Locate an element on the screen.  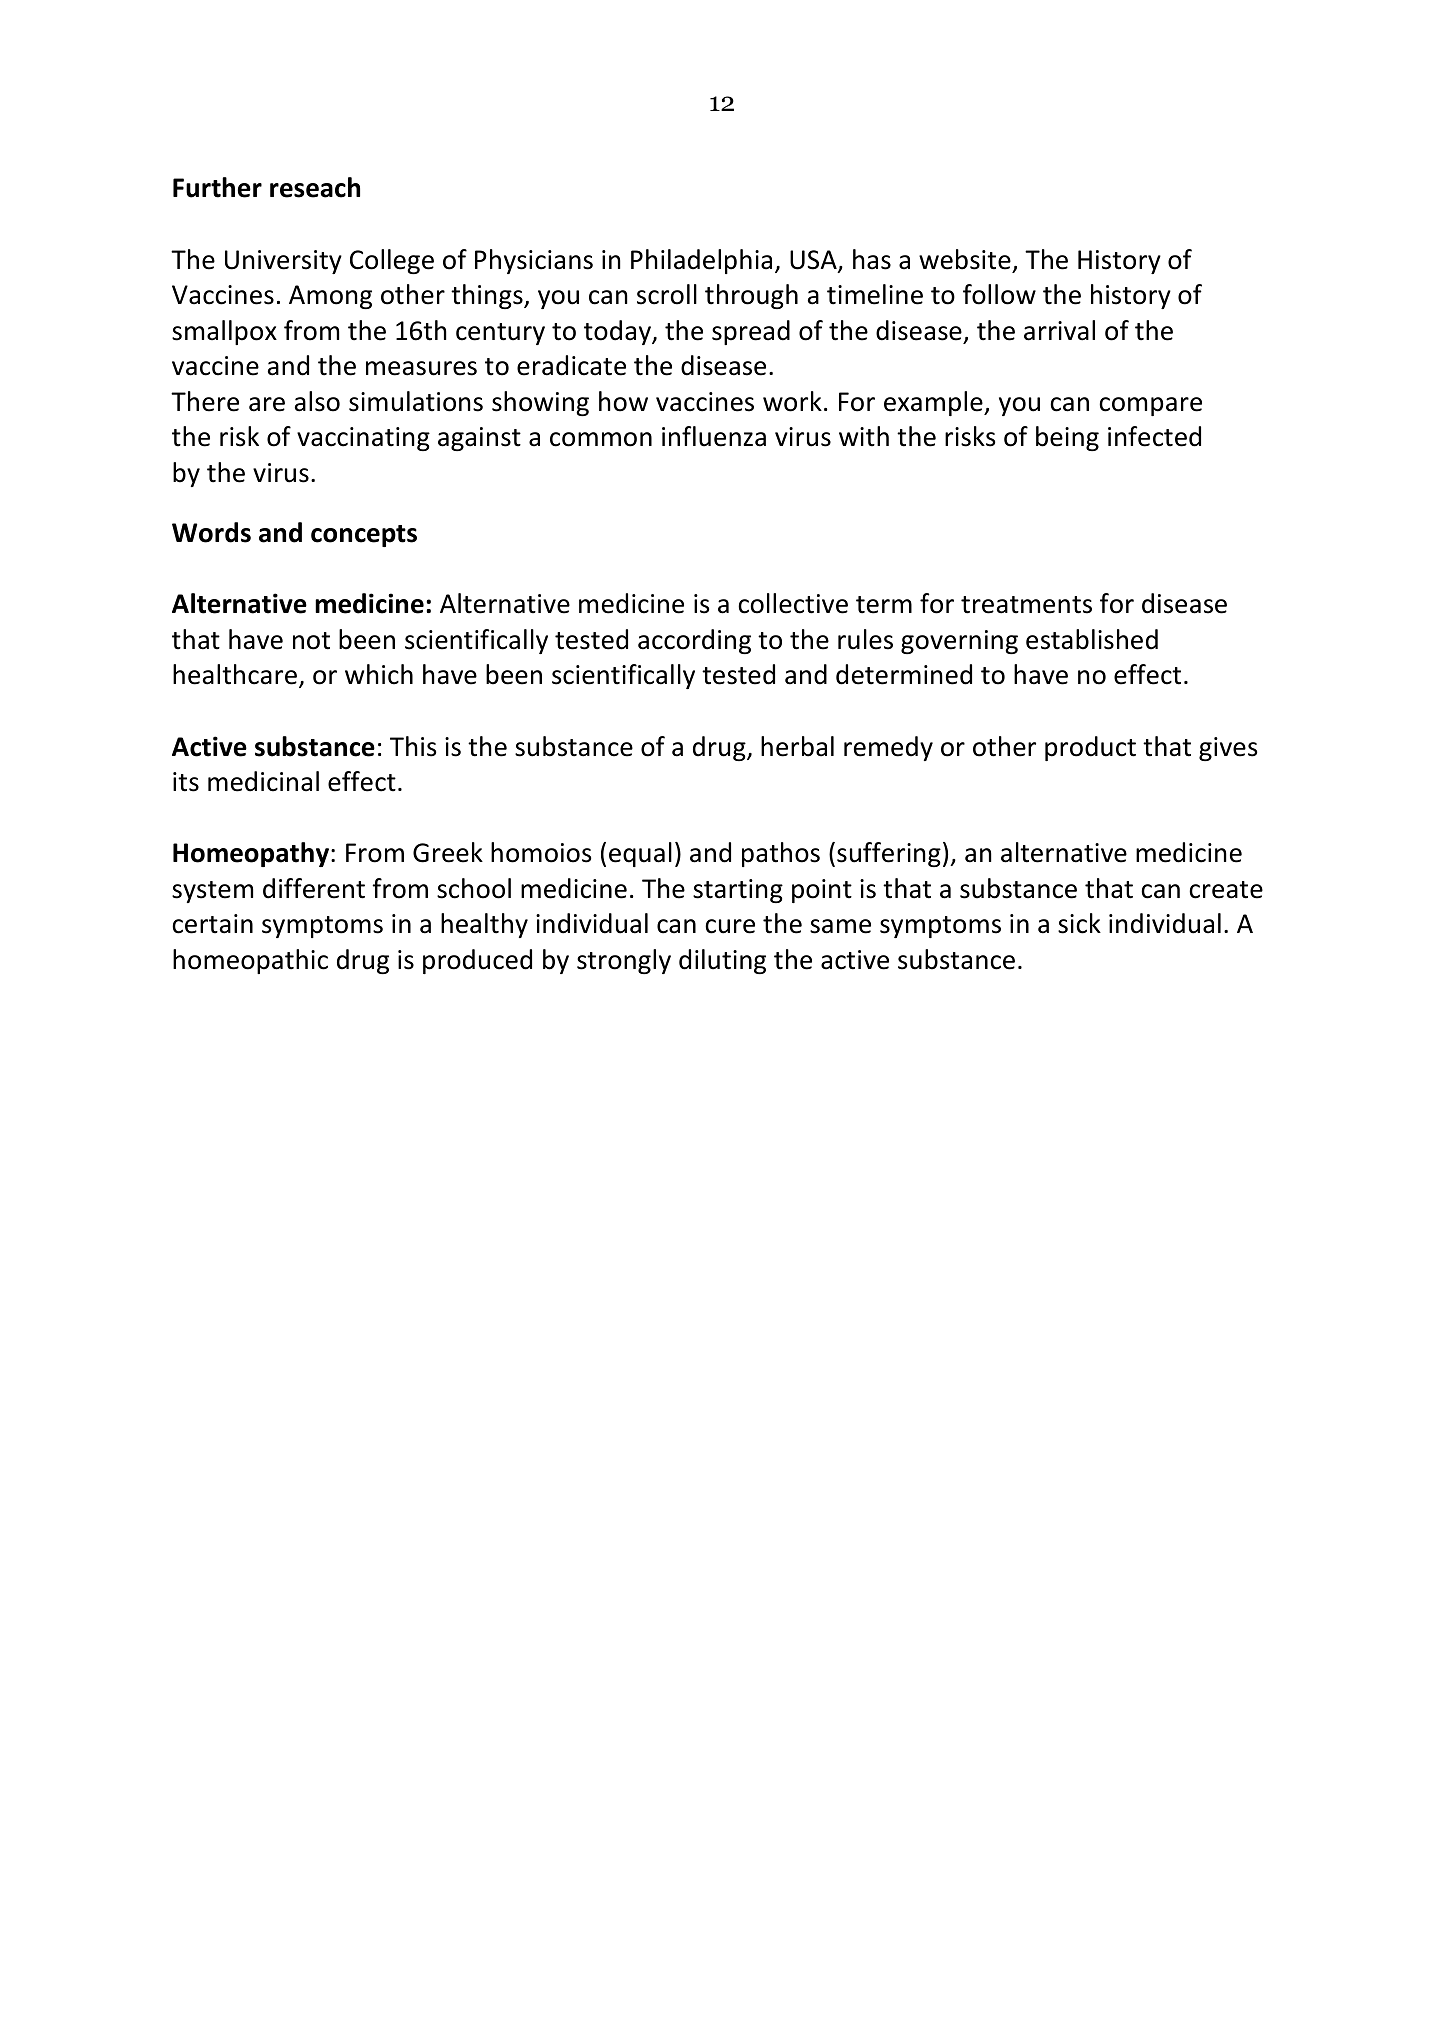
being is located at coordinates (1067, 438).
